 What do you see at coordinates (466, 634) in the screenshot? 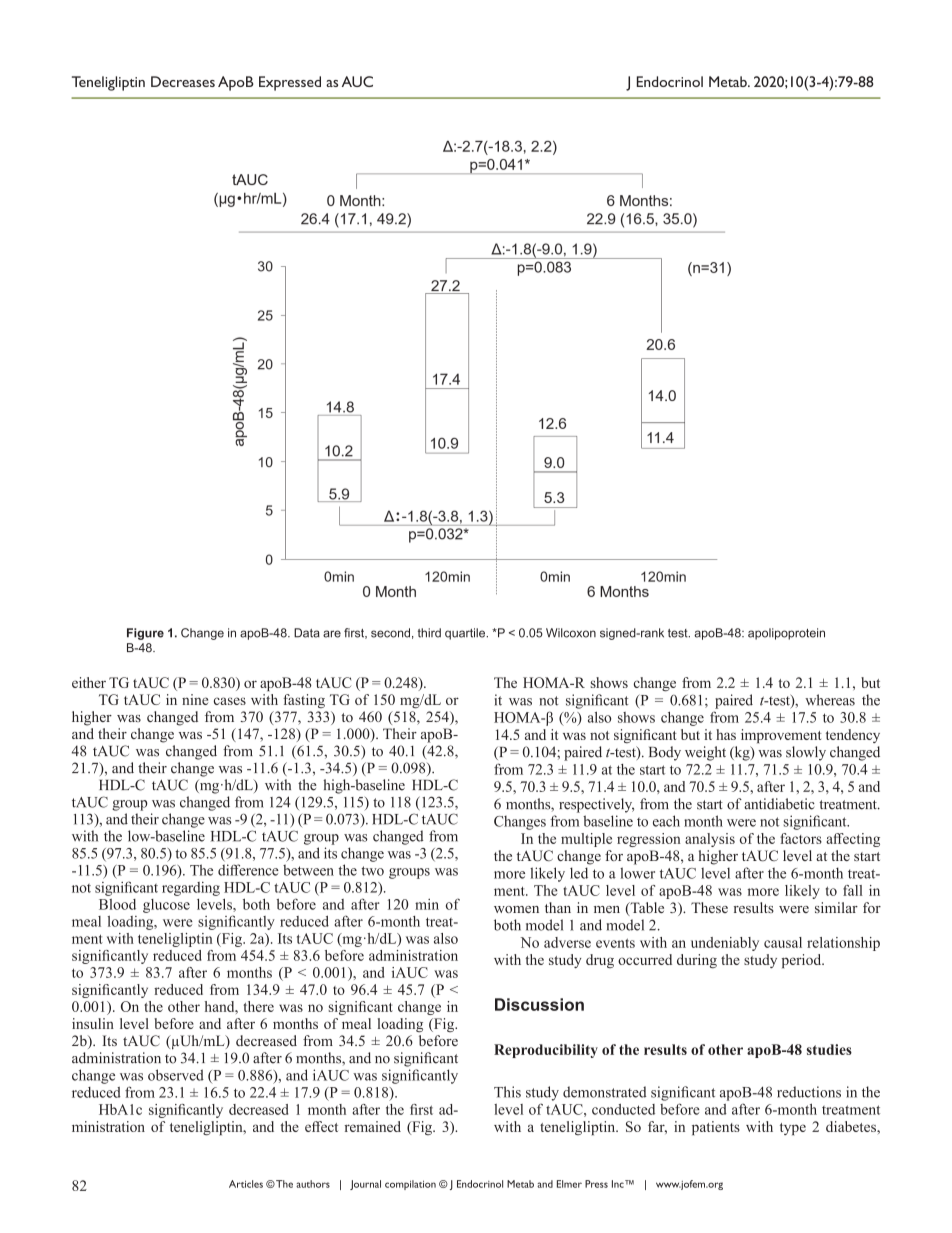
I see `quartile` at bounding box center [466, 634].
